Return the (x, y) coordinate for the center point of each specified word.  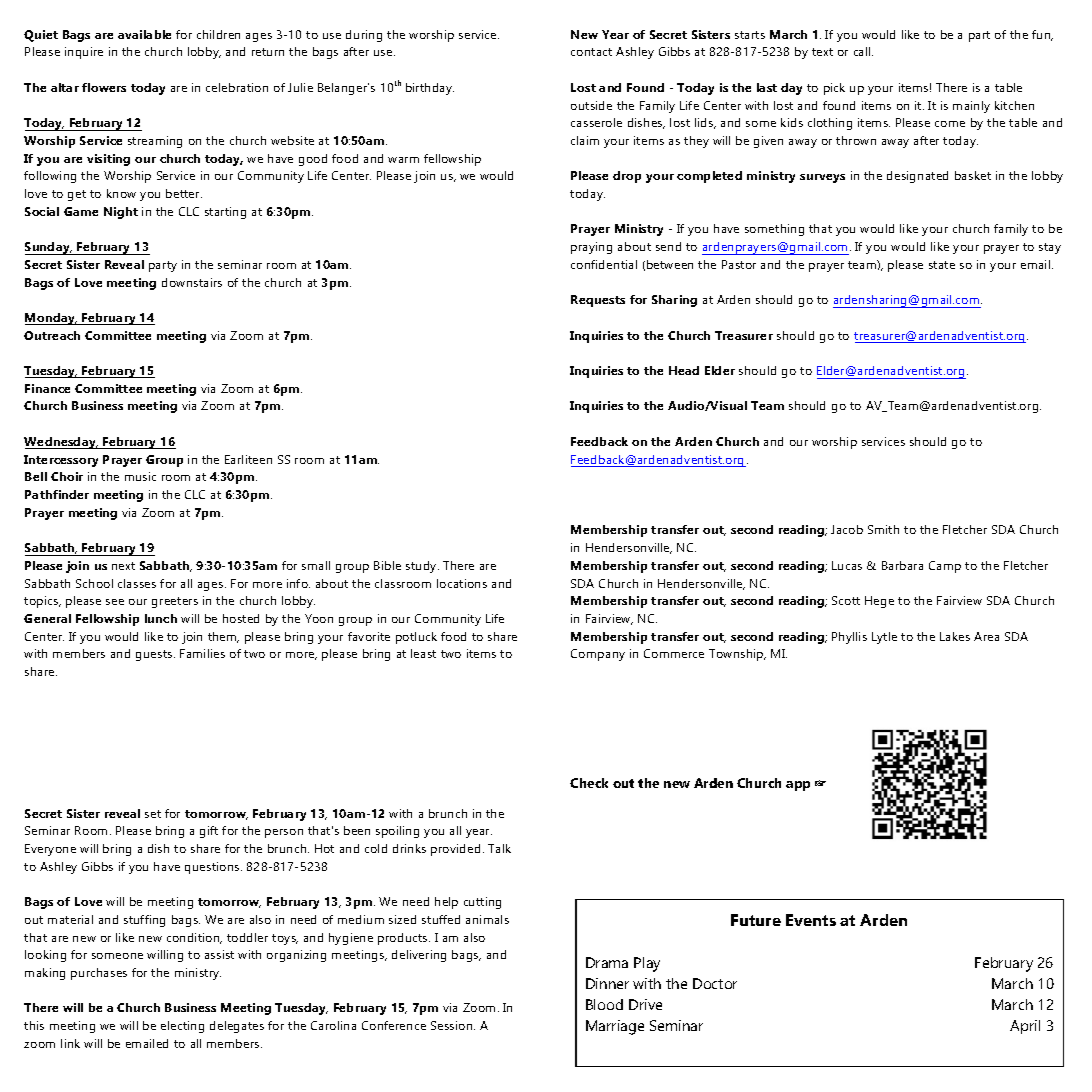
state (942, 265)
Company (598, 655)
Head (684, 370)
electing (182, 1027)
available (144, 34)
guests (155, 655)
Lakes (955, 636)
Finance (47, 388)
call (863, 51)
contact (591, 52)
